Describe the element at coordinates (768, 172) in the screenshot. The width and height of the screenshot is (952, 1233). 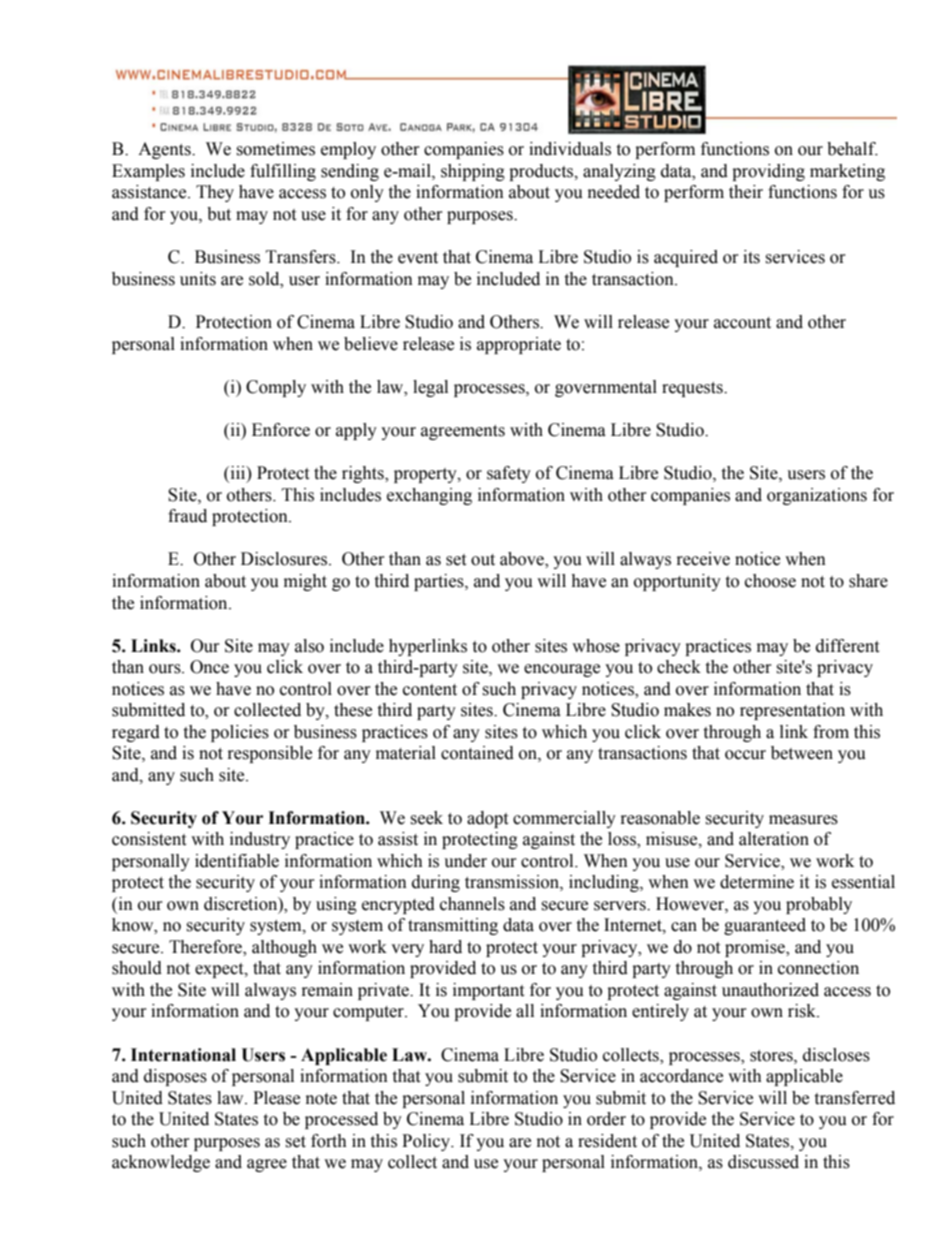
I see `providing` at that location.
